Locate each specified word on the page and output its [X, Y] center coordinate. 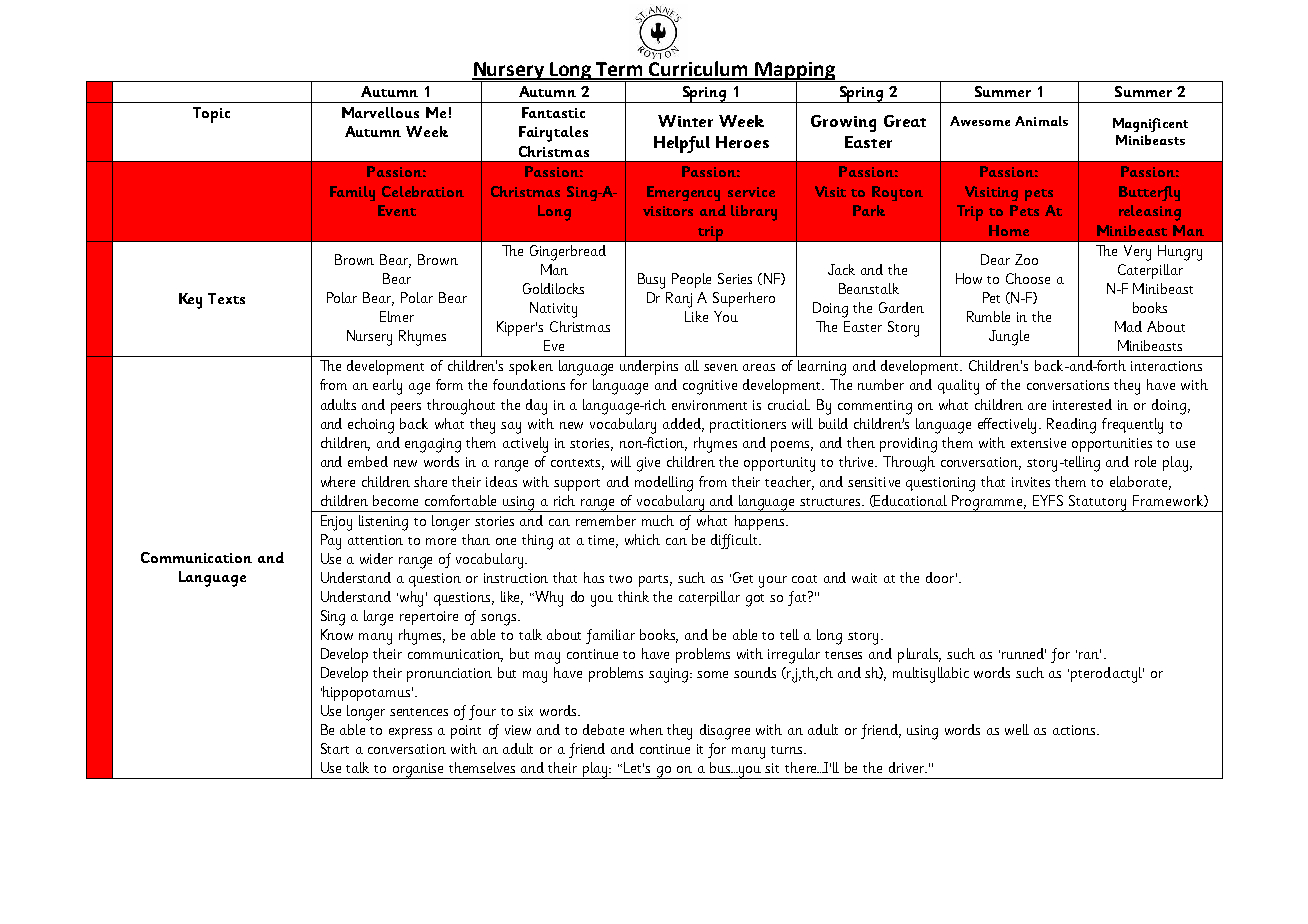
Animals [1041, 121]
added [683, 424]
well [1017, 729]
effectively [1009, 426]
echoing [371, 426]
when [646, 729]
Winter [685, 121]
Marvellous [380, 112]
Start [335, 748]
